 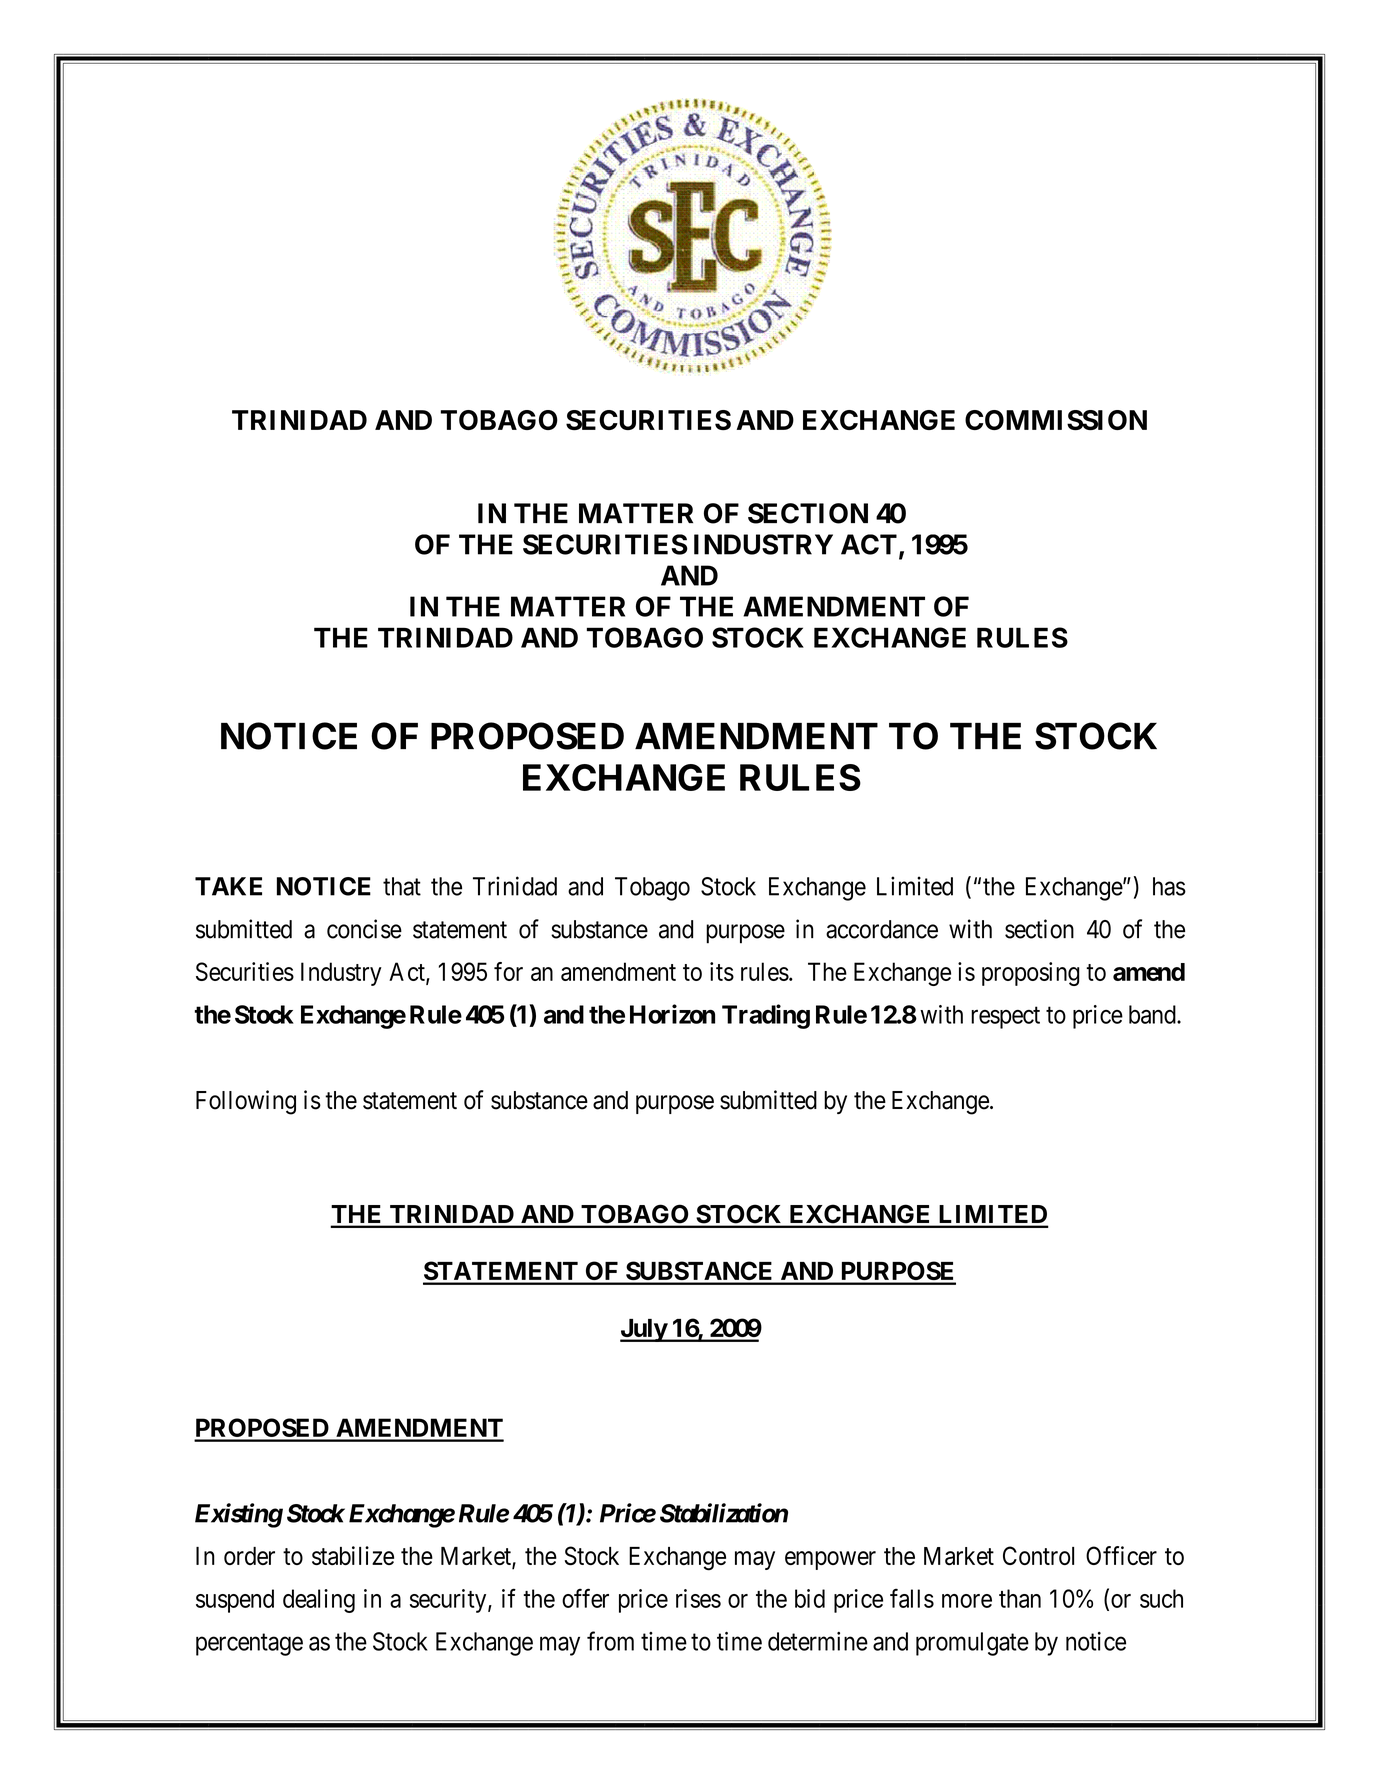 I want to click on from, so click(x=610, y=1641).
